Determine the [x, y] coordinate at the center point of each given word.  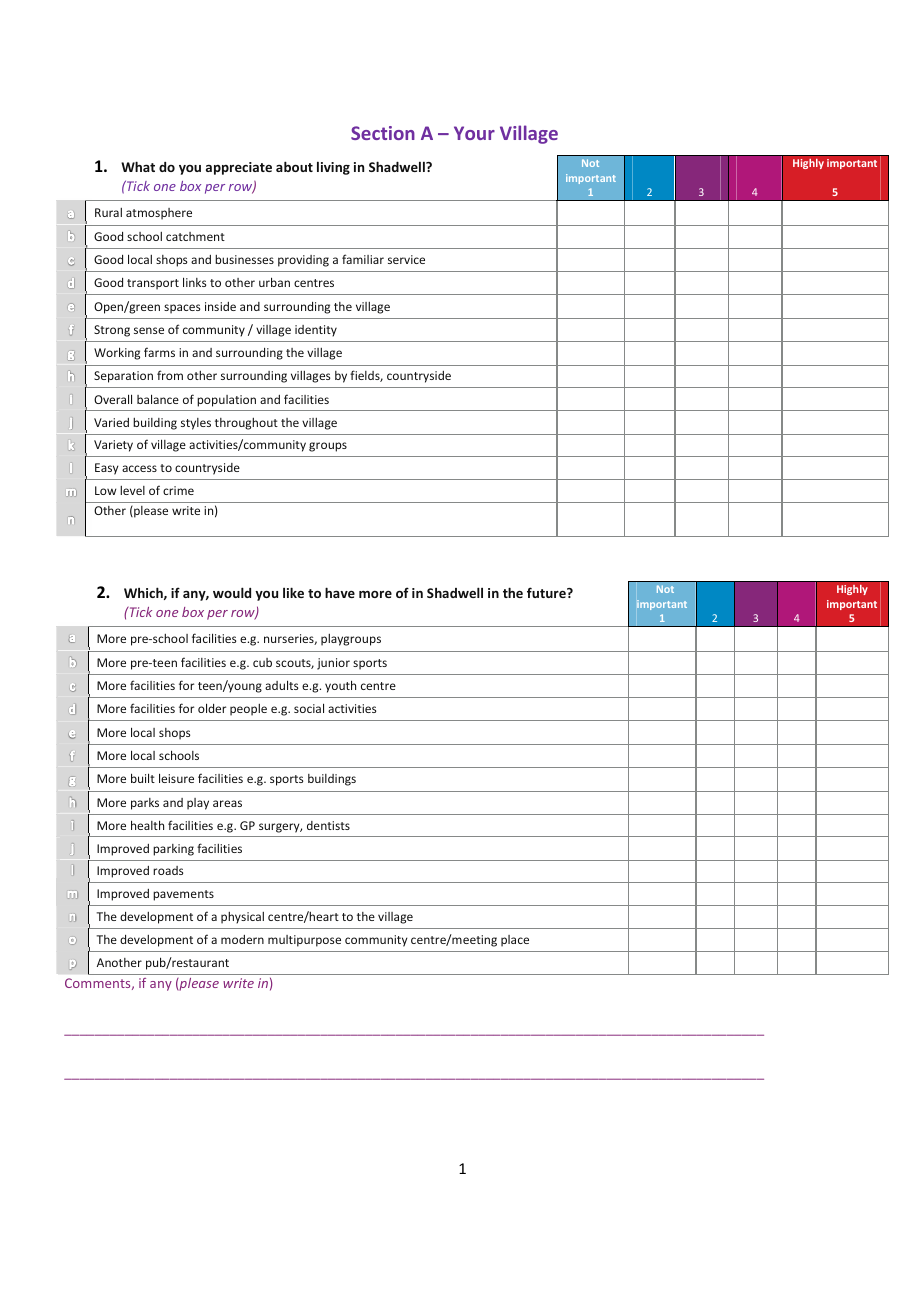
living [333, 168]
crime [178, 490]
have [340, 592]
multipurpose [304, 941]
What [138, 166]
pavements [183, 895]
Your [474, 133]
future [547, 592]
